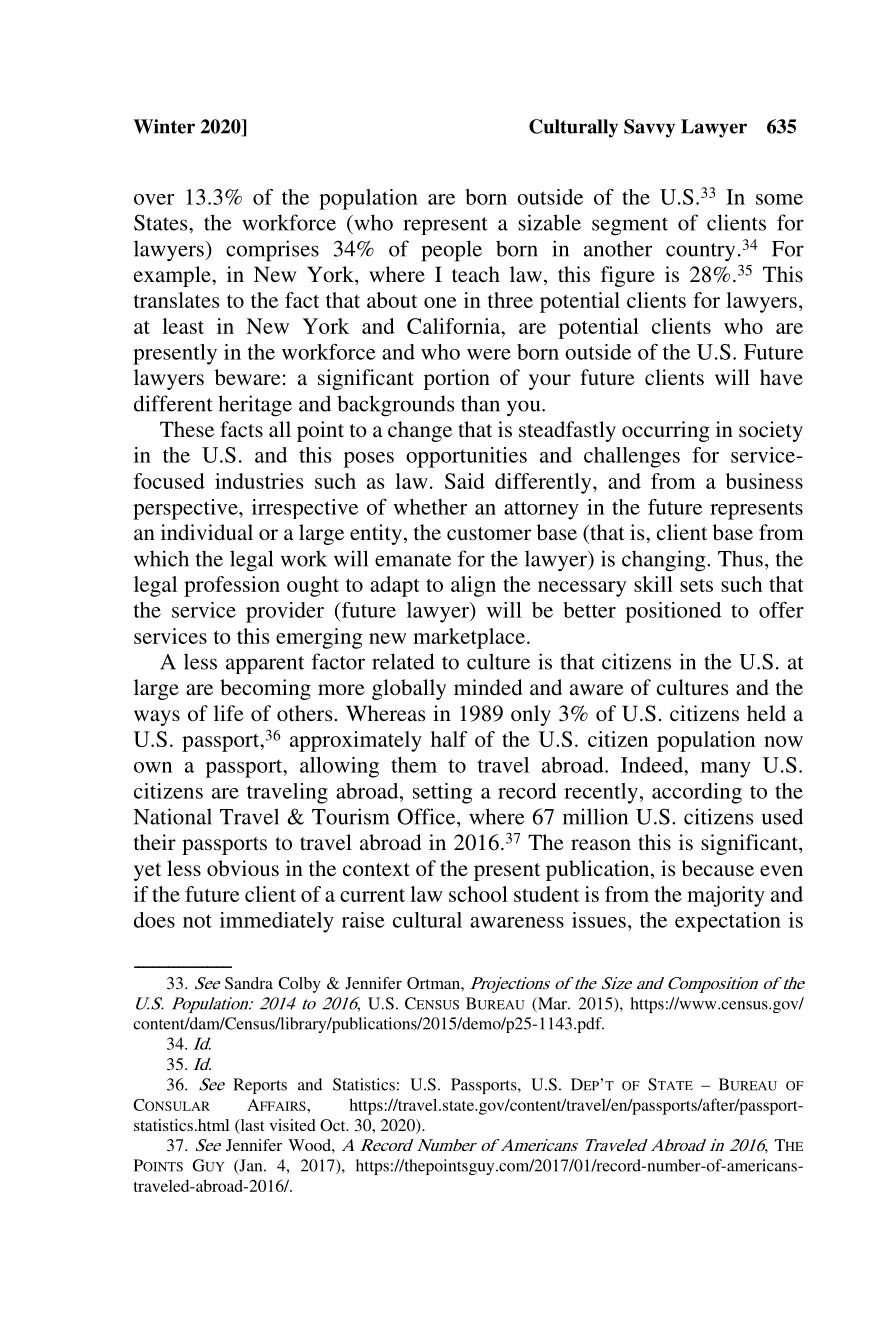  Describe the element at coordinates (334, 1125) in the page. I see `Oct` at that location.
